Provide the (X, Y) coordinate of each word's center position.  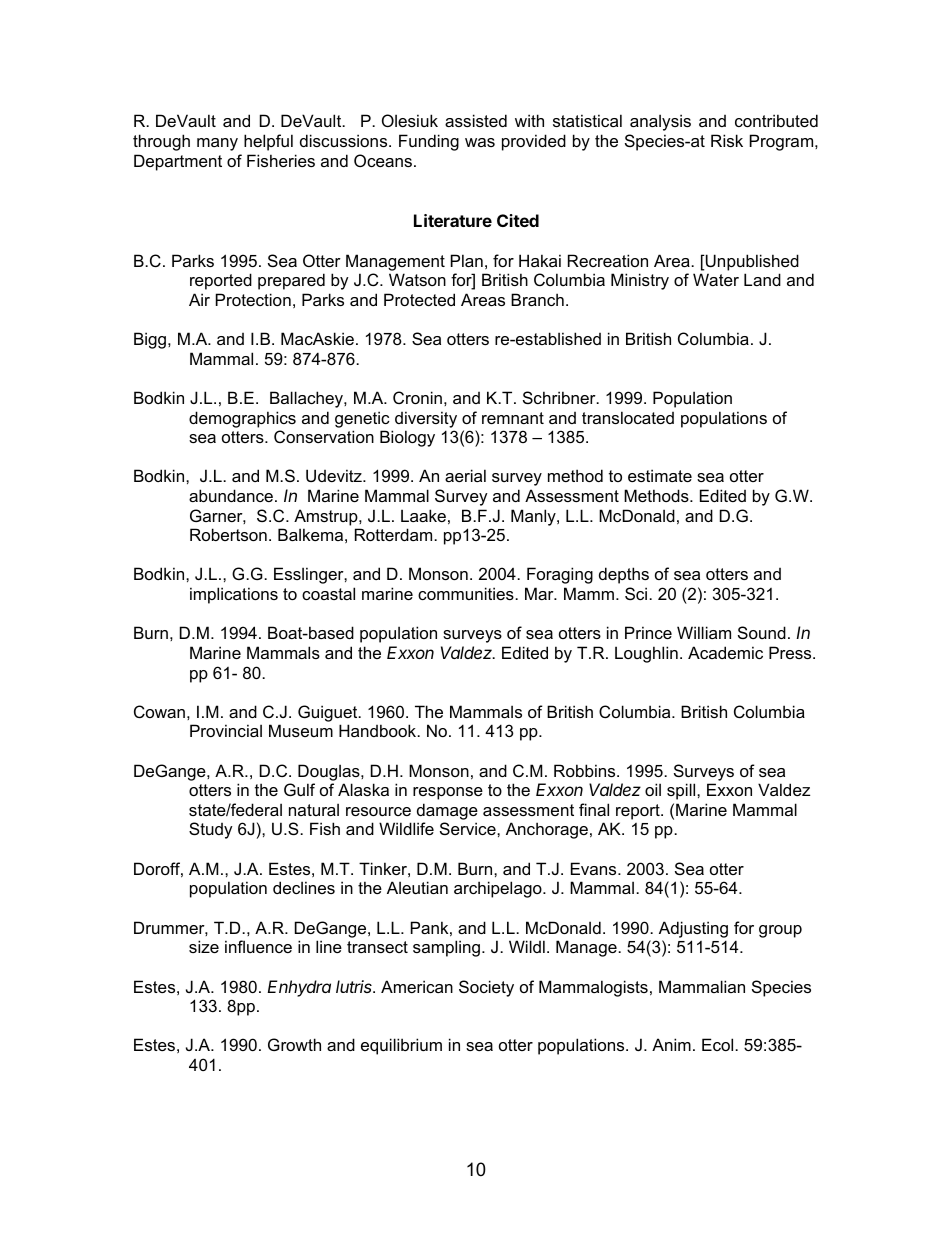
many (217, 144)
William (704, 632)
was (480, 142)
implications (234, 595)
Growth (294, 1044)
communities (467, 593)
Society (486, 988)
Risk (727, 140)
